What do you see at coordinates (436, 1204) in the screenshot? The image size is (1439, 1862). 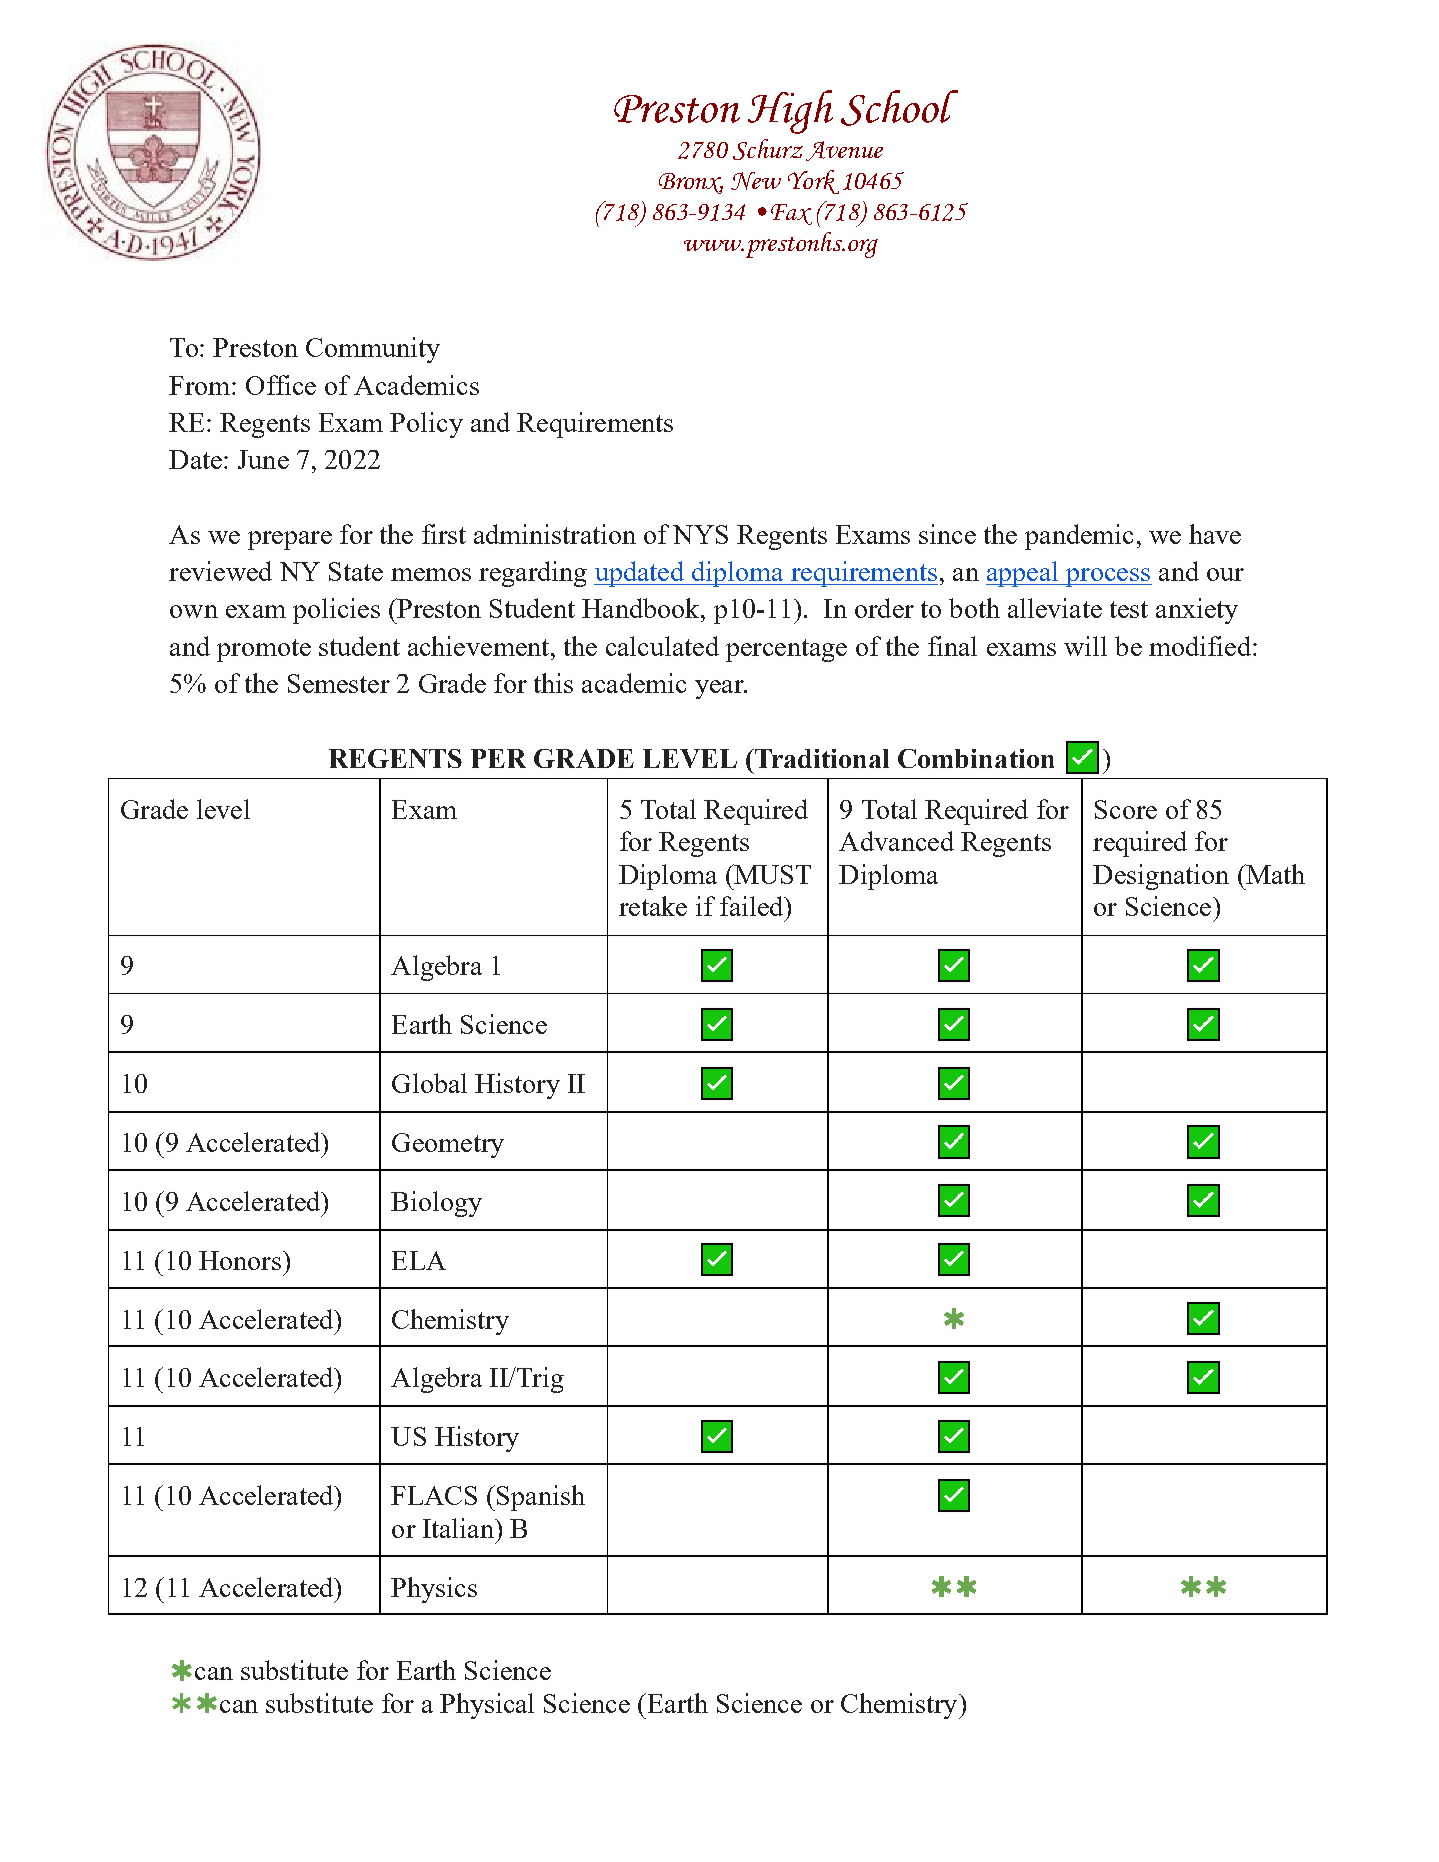 I see `Biology` at bounding box center [436, 1204].
